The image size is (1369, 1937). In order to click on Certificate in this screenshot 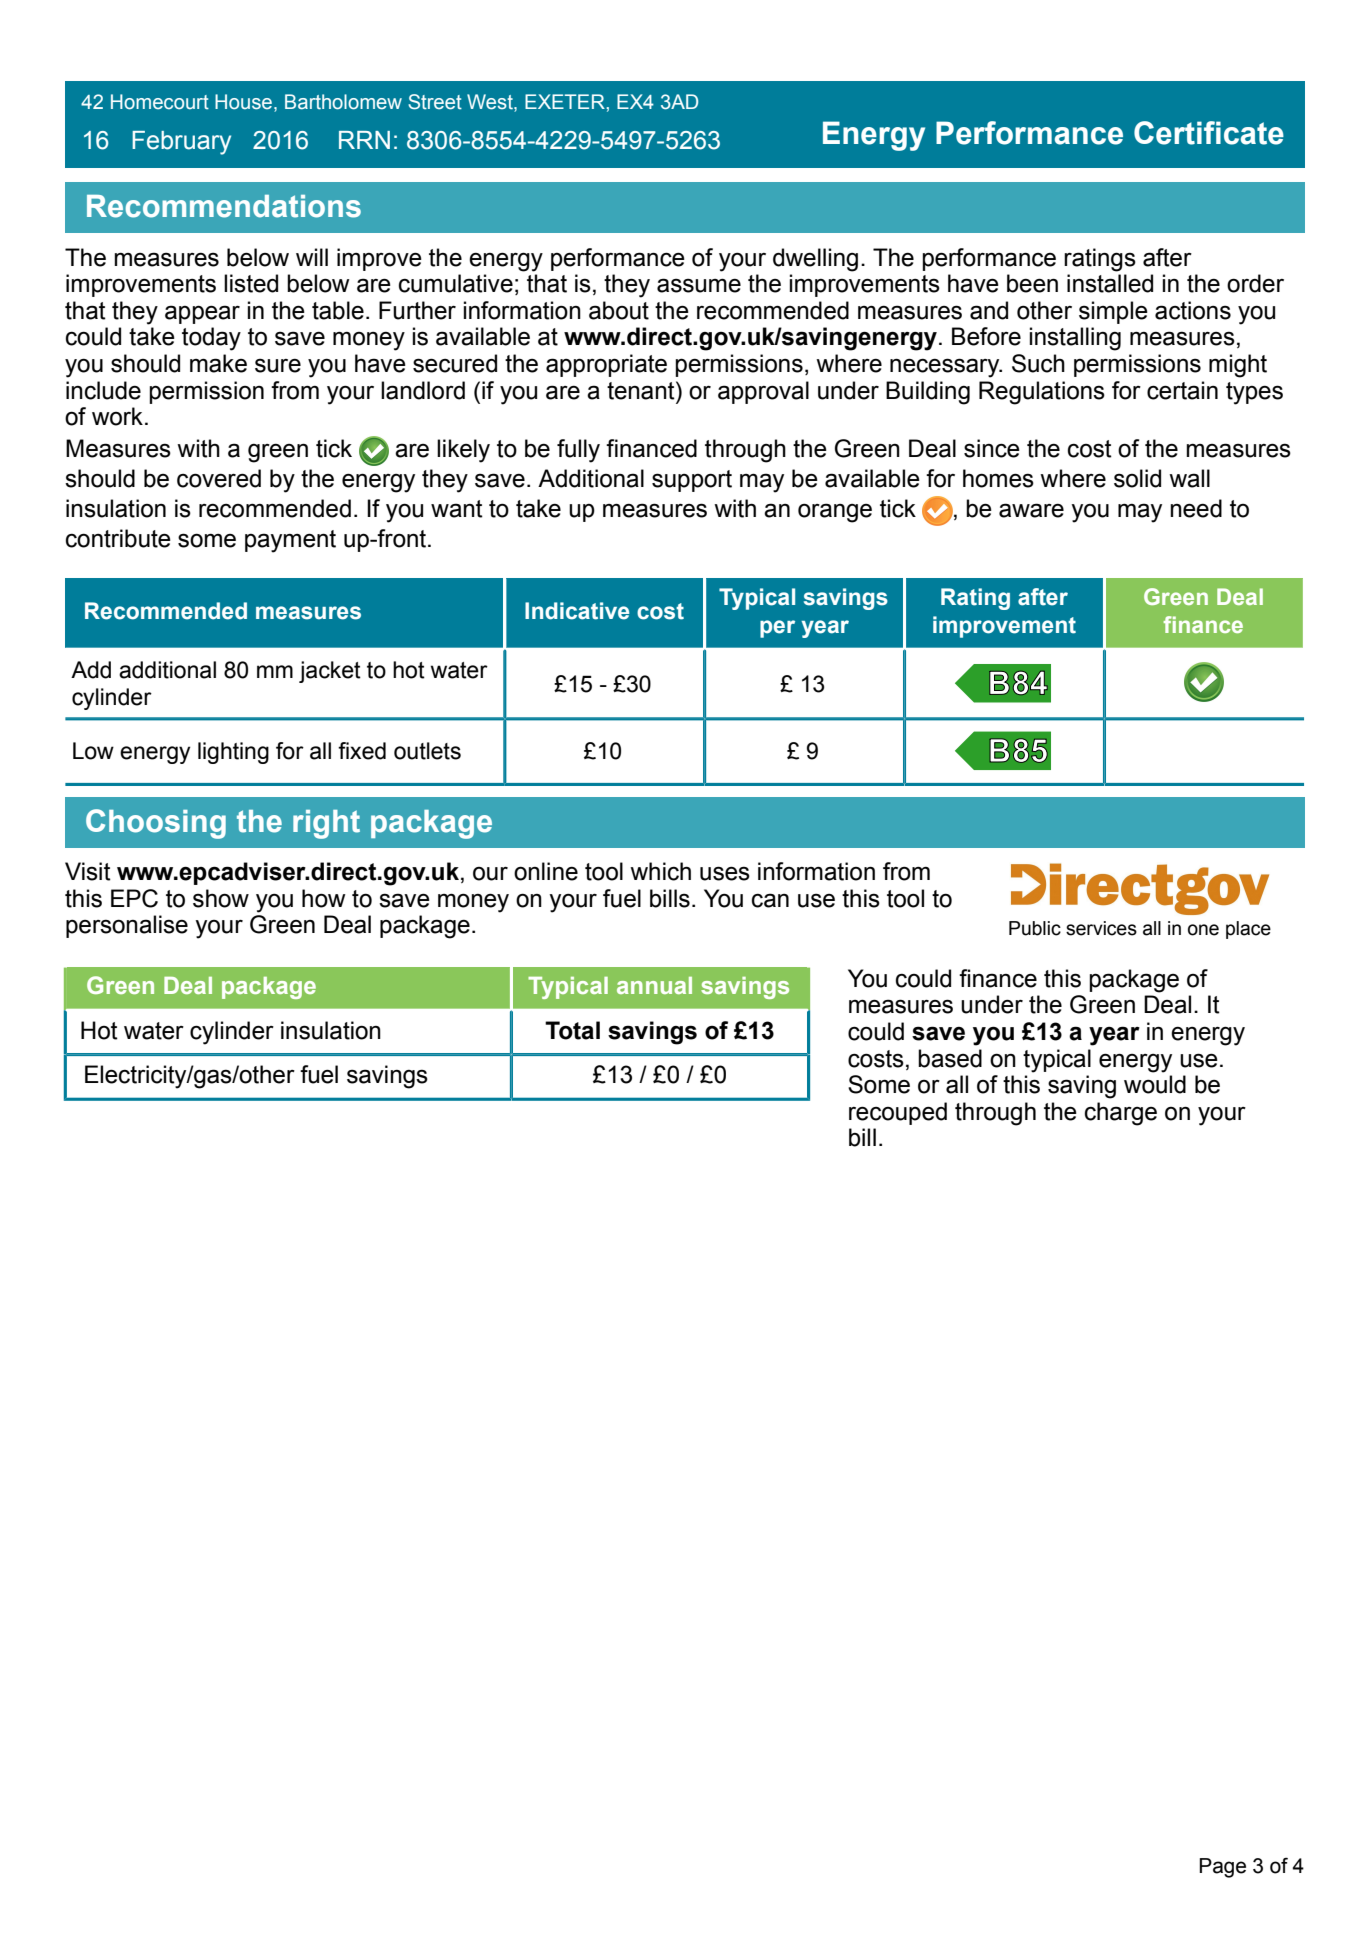, I will do `click(1209, 133)`.
